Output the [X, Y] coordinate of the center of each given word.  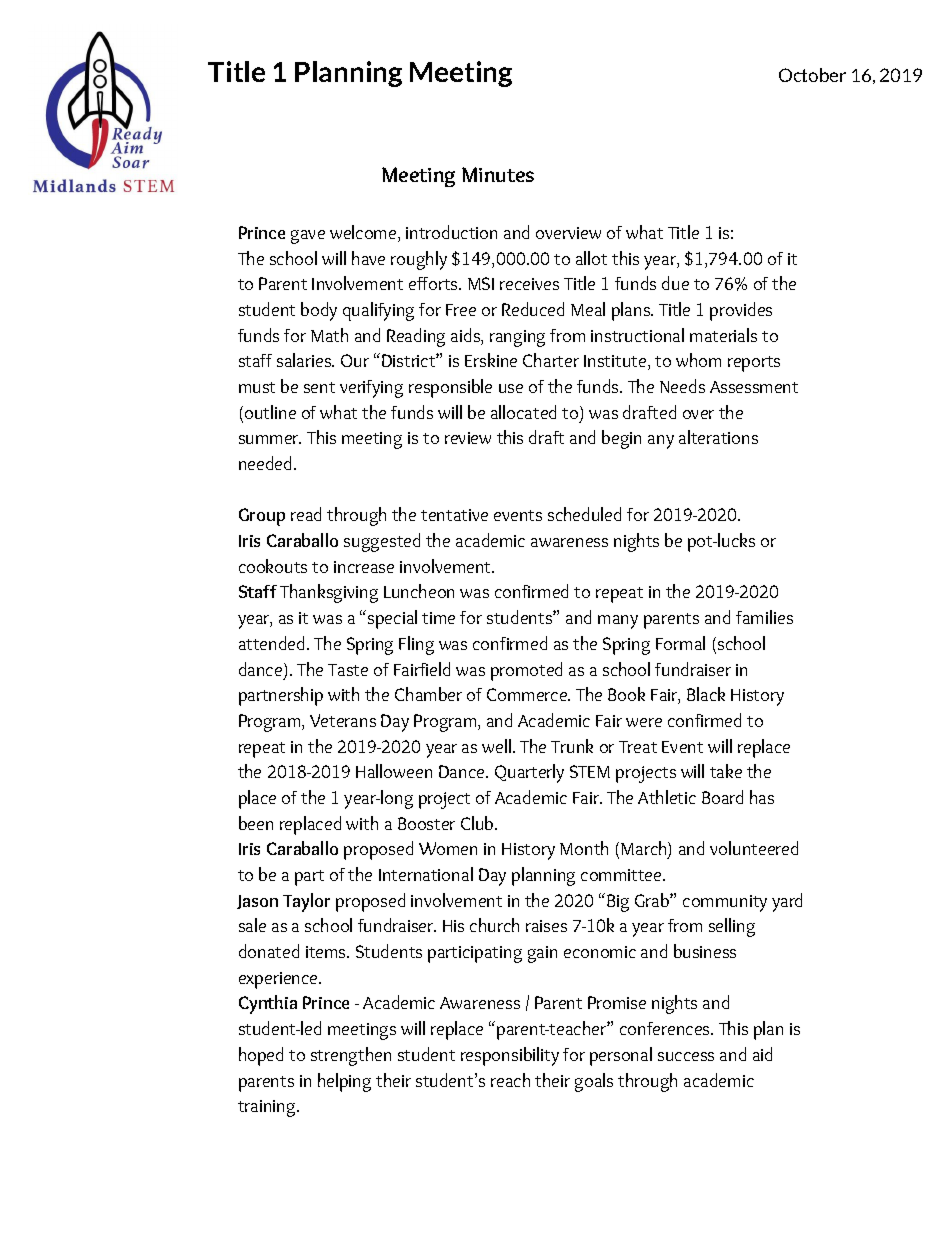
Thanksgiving [329, 593]
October [812, 75]
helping [344, 1082]
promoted [526, 671]
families [764, 617]
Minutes [498, 174]
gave [308, 237]
